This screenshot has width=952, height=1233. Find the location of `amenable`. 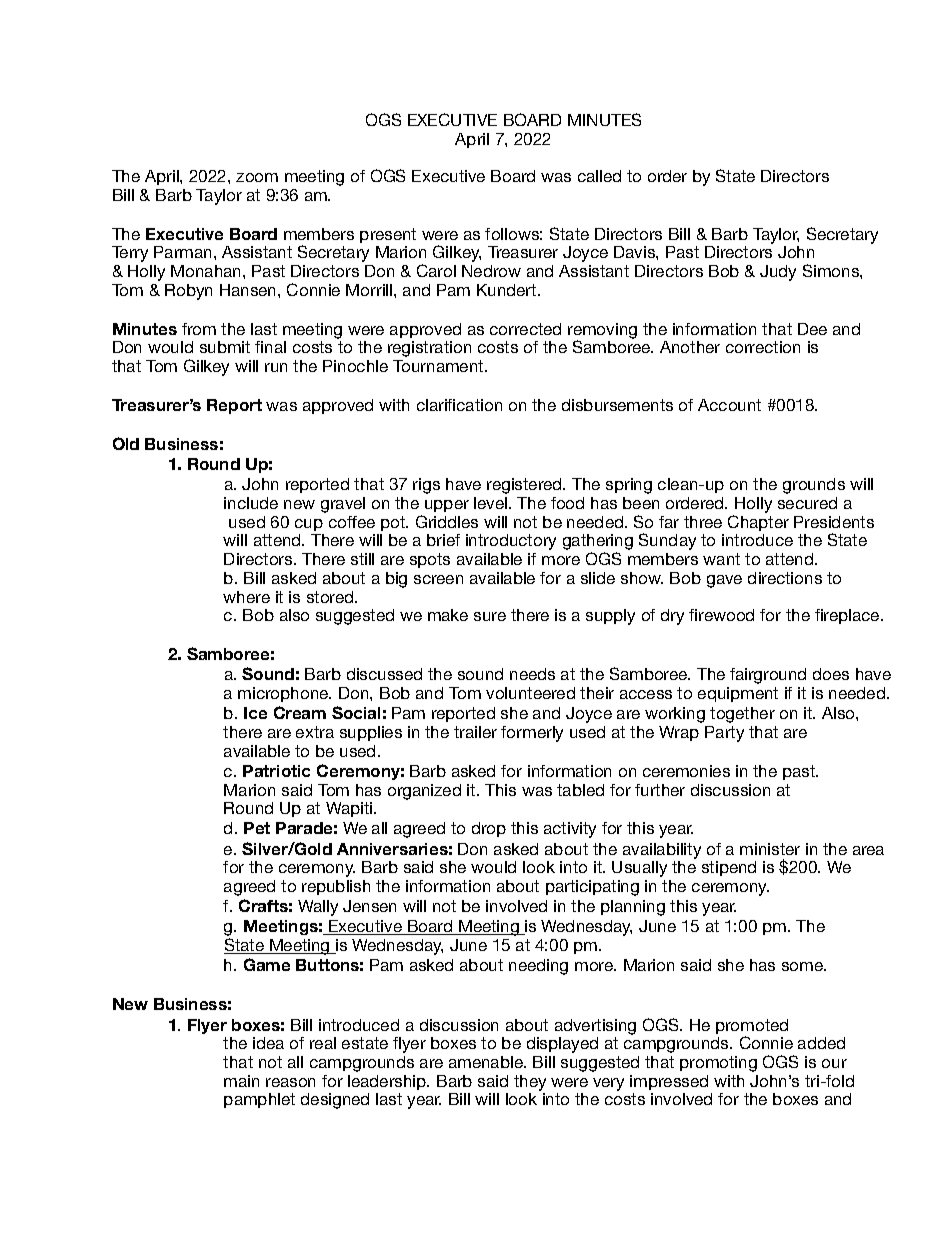

amenable is located at coordinates (487, 1062).
